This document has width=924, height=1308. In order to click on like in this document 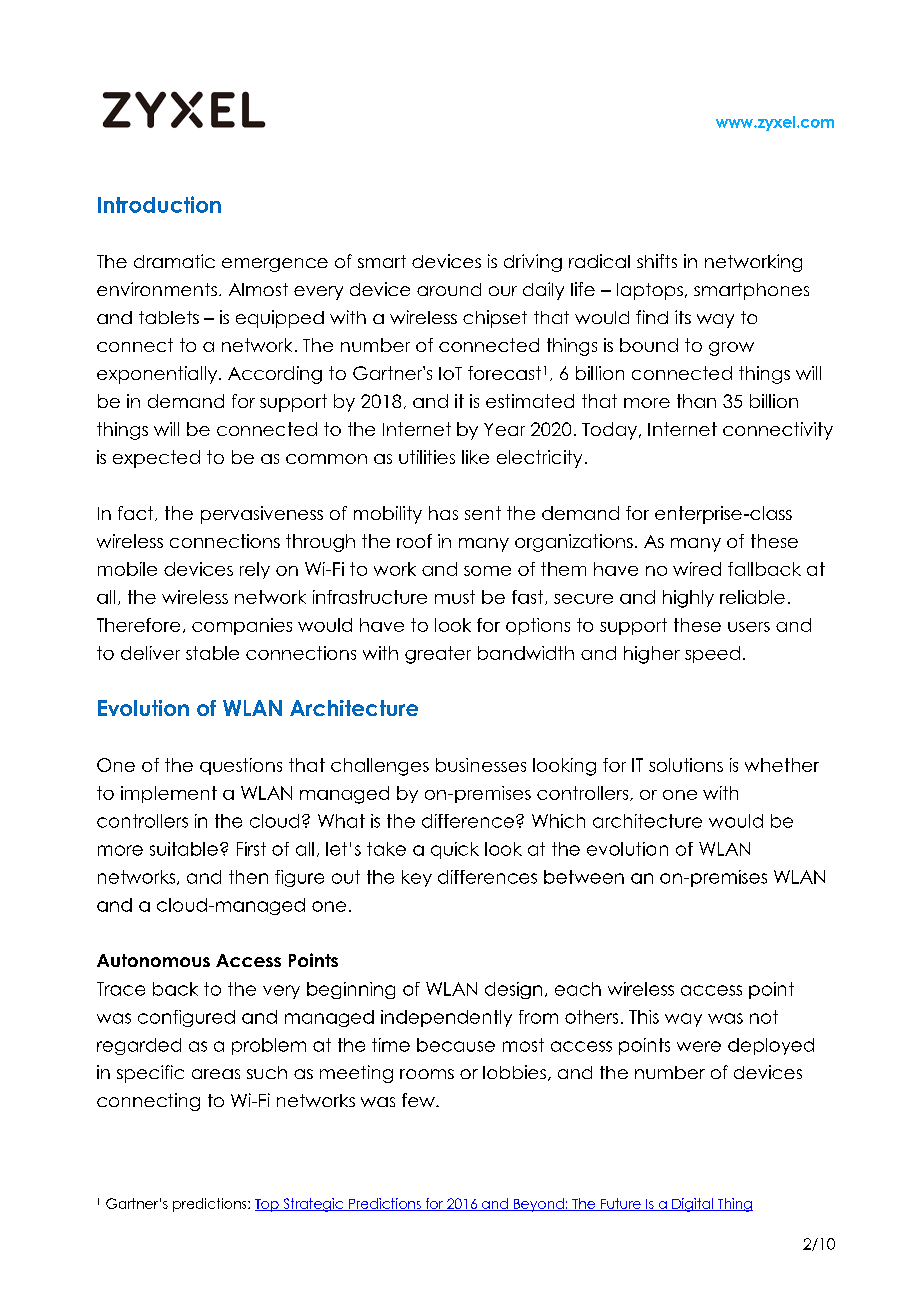, I will do `click(475, 457)`.
